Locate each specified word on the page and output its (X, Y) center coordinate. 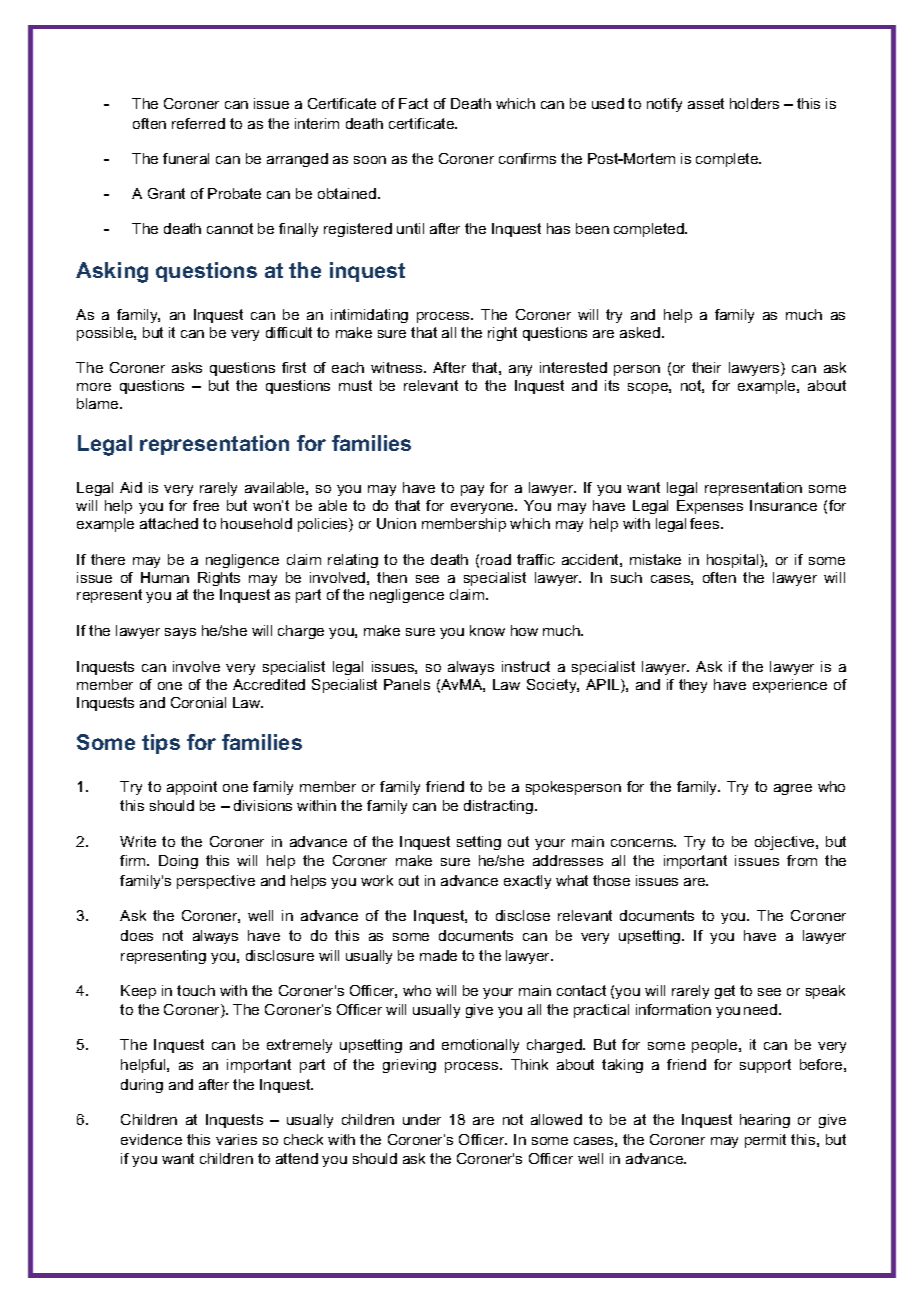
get (725, 992)
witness (398, 367)
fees (706, 523)
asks (187, 367)
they (693, 686)
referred (198, 123)
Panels (407, 684)
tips (161, 744)
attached (169, 523)
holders (754, 103)
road (496, 559)
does (137, 935)
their (706, 367)
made (438, 955)
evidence (151, 1139)
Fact (413, 103)
